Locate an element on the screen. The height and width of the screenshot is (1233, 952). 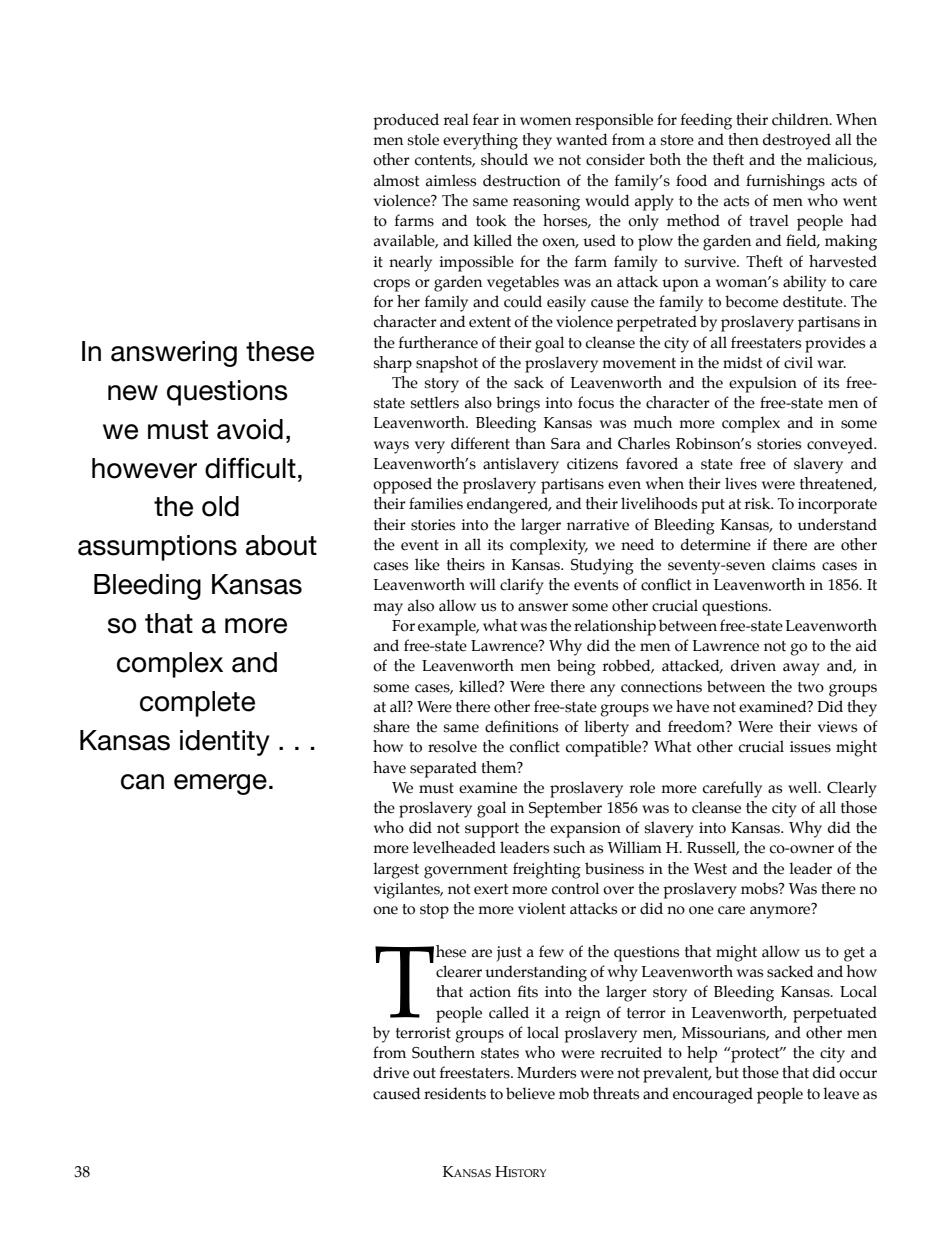
almost is located at coordinates (396, 180).
